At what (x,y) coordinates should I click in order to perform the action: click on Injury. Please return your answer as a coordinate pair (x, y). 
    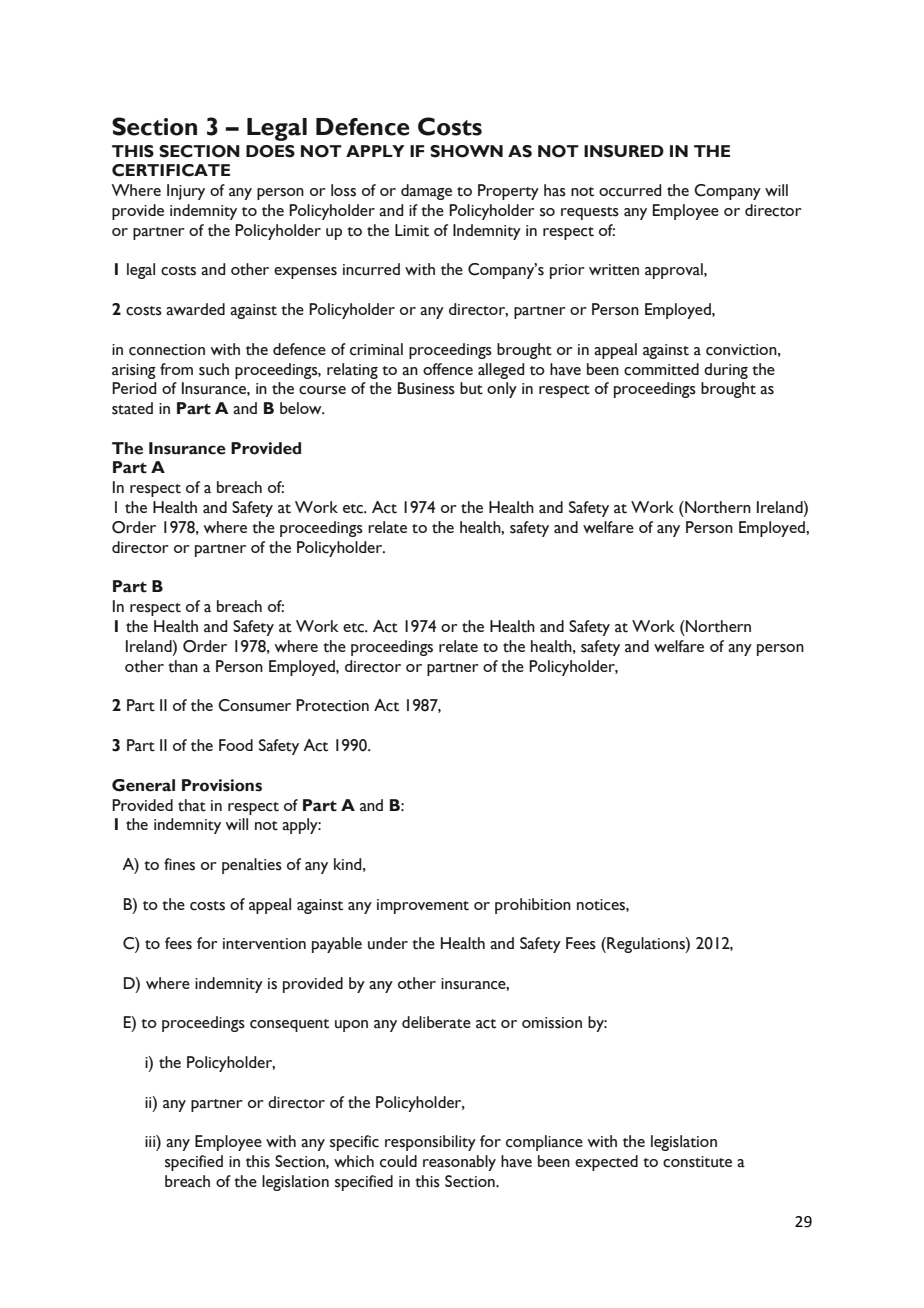
    Looking at the image, I should click on (186, 192).
